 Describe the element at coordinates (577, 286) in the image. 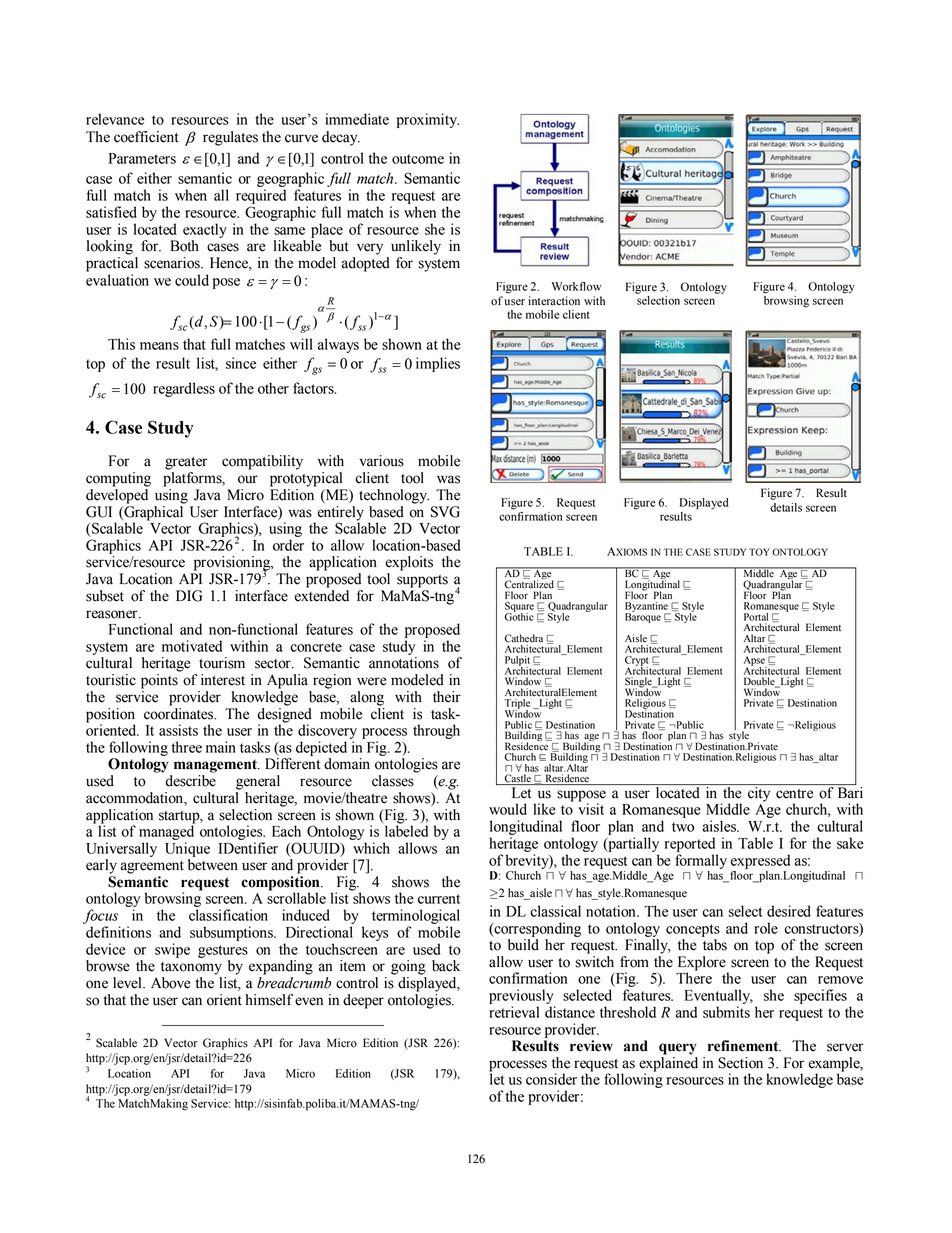

I see `Workflow` at that location.
